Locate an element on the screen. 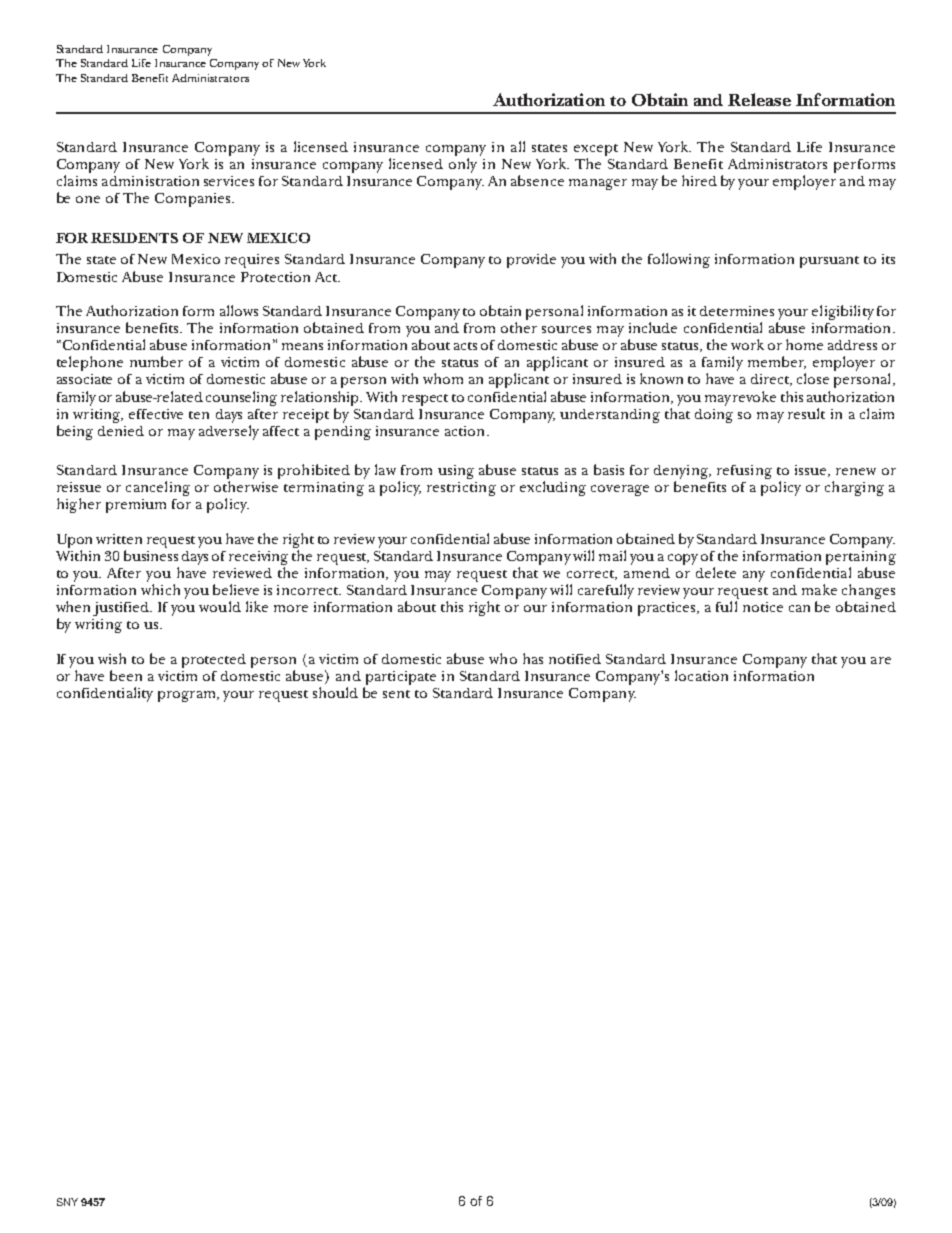  administration is located at coordinates (150, 181).
